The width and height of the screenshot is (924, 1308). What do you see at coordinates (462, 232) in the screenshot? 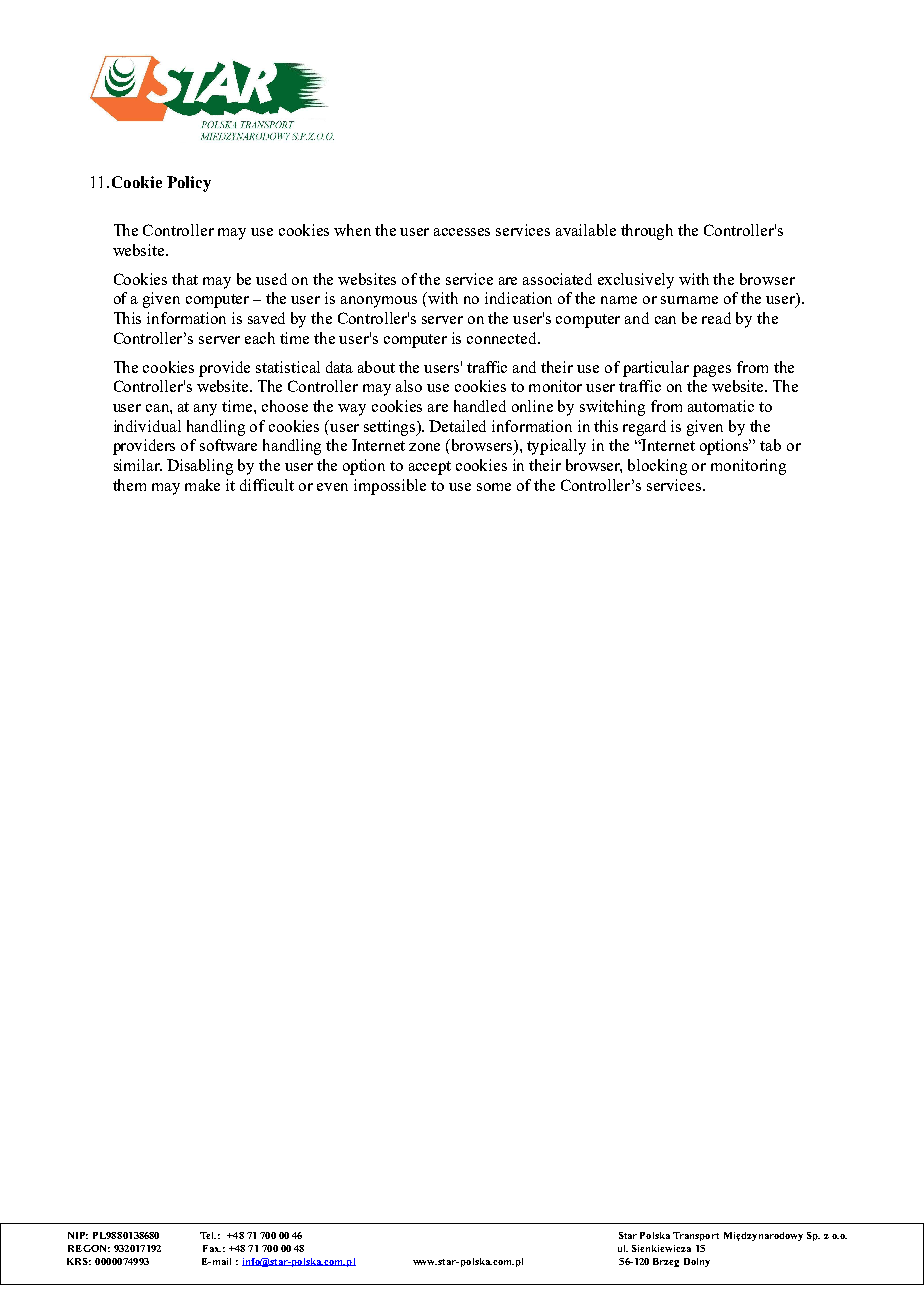
I see `accesses` at bounding box center [462, 232].
